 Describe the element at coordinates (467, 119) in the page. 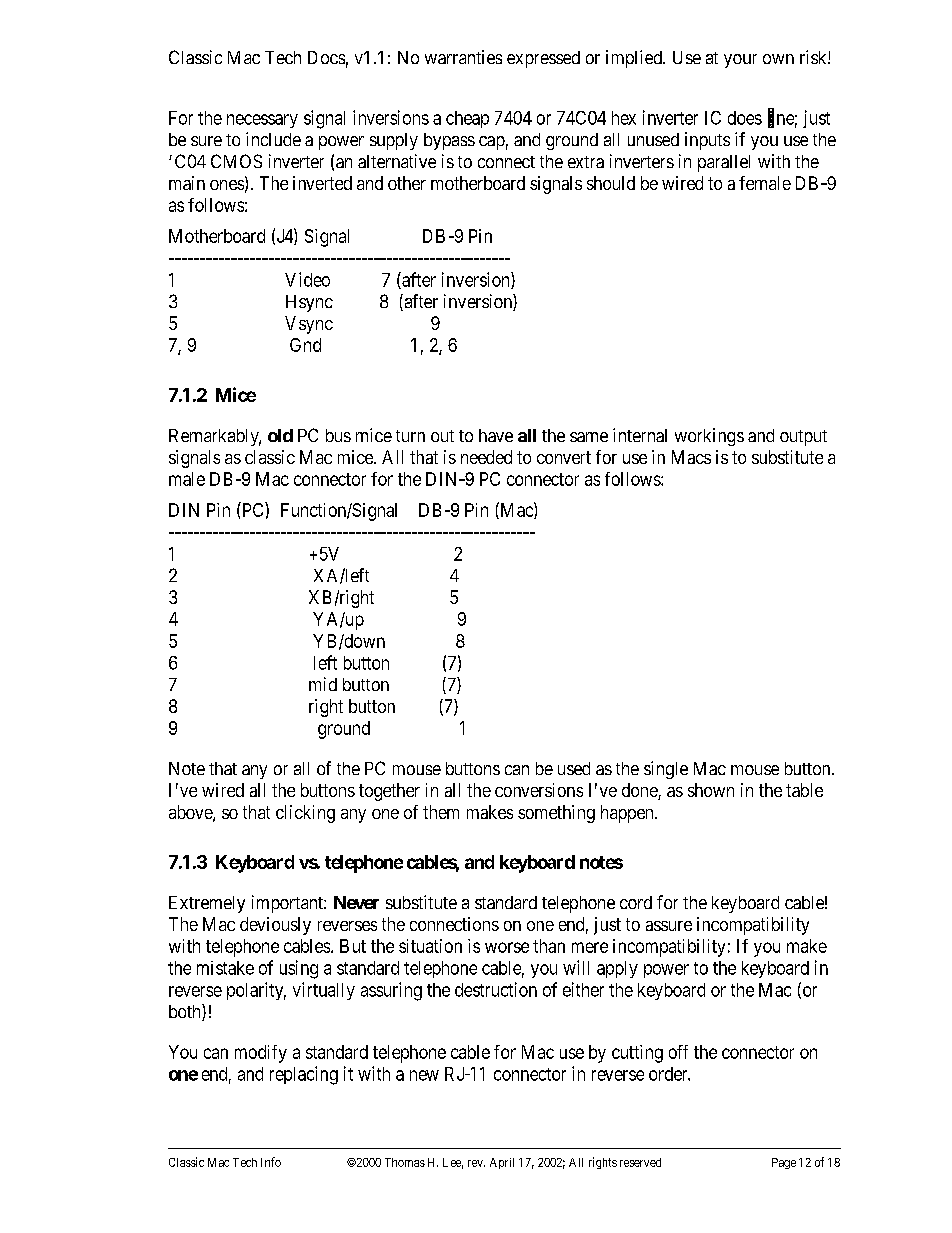

I see `cheap` at that location.
